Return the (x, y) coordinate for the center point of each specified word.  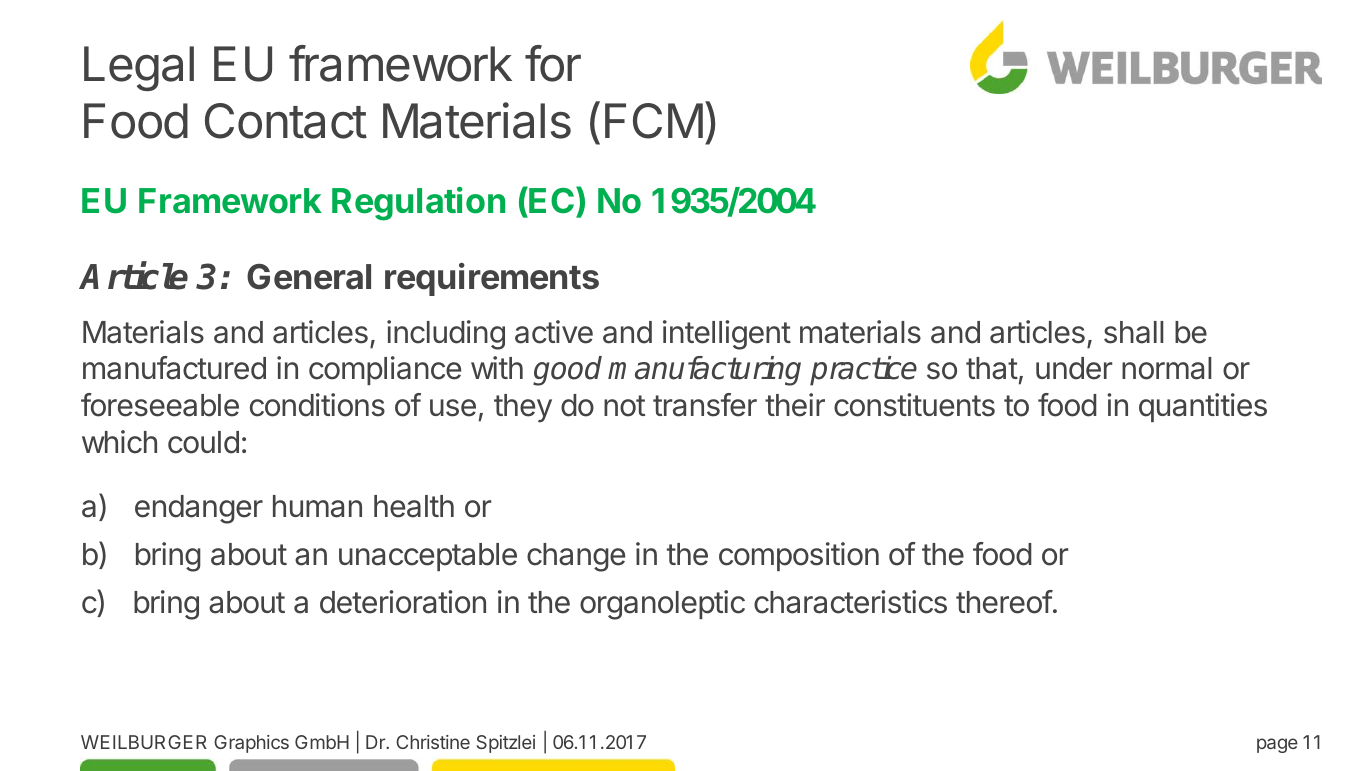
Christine (433, 742)
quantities (1203, 407)
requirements (492, 279)
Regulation (418, 204)
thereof (1004, 602)
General (309, 277)
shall (1134, 332)
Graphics (251, 744)
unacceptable (428, 557)
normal (1167, 368)
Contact (286, 121)
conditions (317, 405)
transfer (705, 405)
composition (799, 556)
